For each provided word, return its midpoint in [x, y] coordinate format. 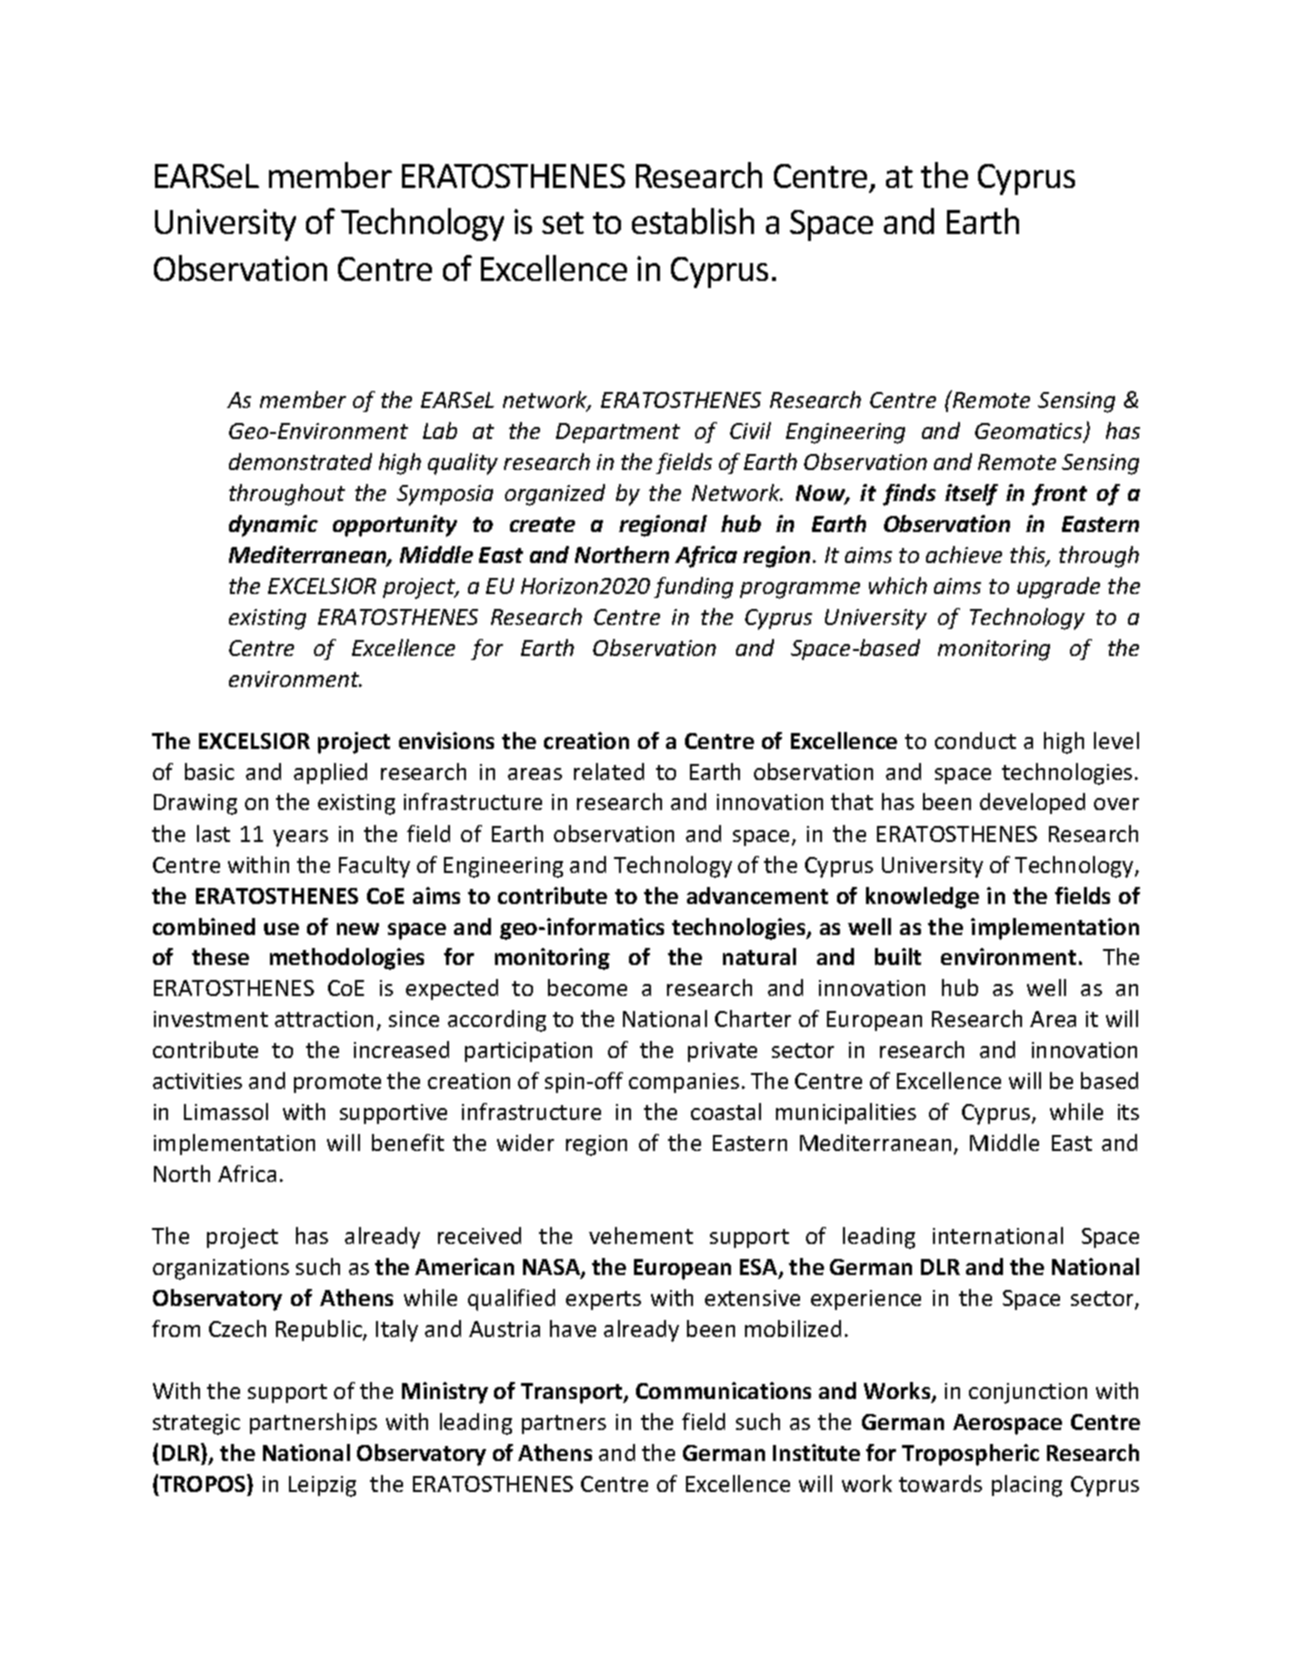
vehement [641, 1235]
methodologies [347, 959]
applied [330, 773]
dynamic [273, 526]
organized [555, 495]
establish [693, 221]
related [609, 771]
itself [971, 495]
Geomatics [1030, 432]
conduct [975, 740]
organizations [221, 1269]
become [587, 987]
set [563, 223]
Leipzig [322, 1486]
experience [866, 1300]
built [898, 956]
